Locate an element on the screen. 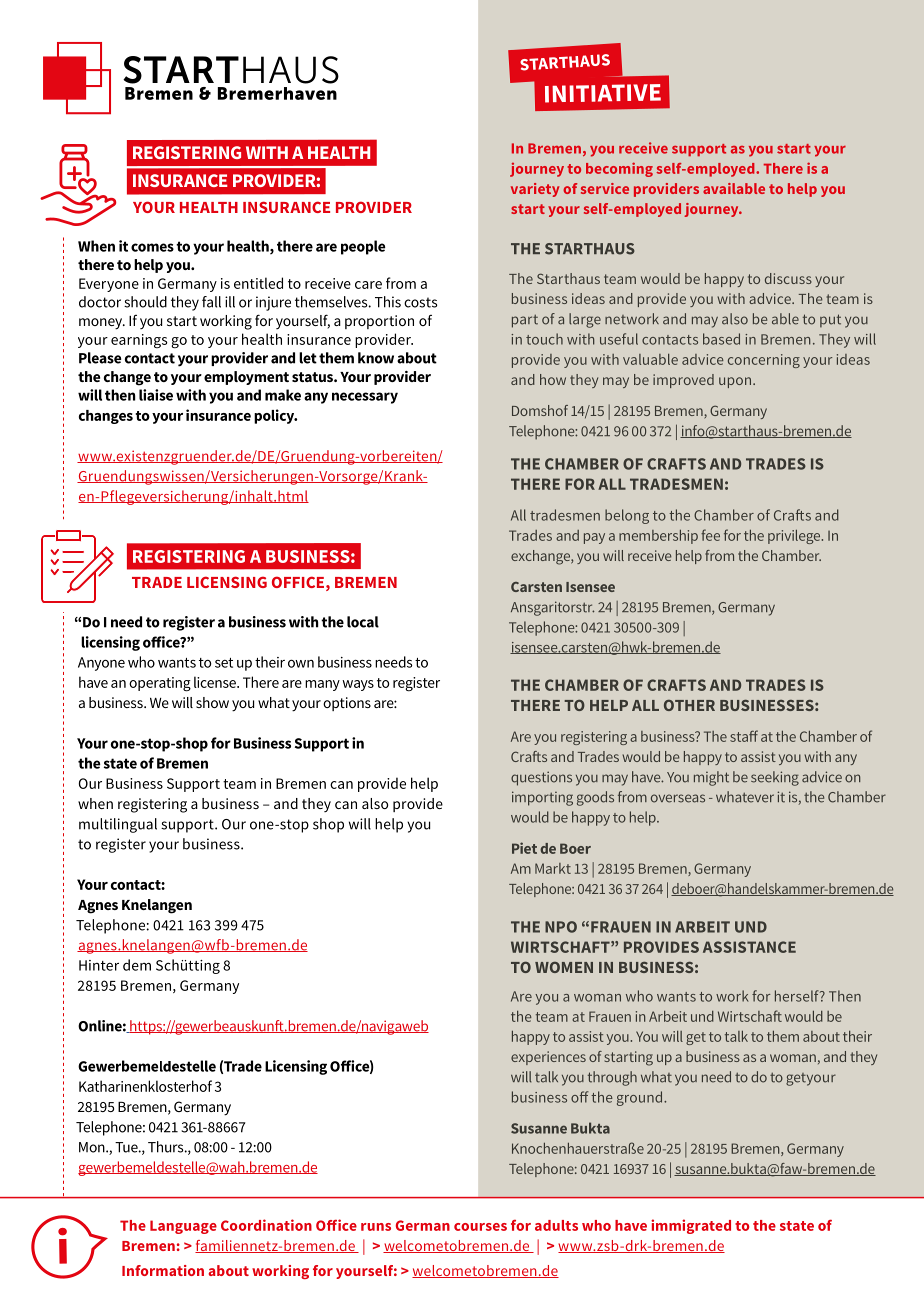 The width and height of the screenshot is (924, 1308). WOMEN is located at coordinates (564, 967).
